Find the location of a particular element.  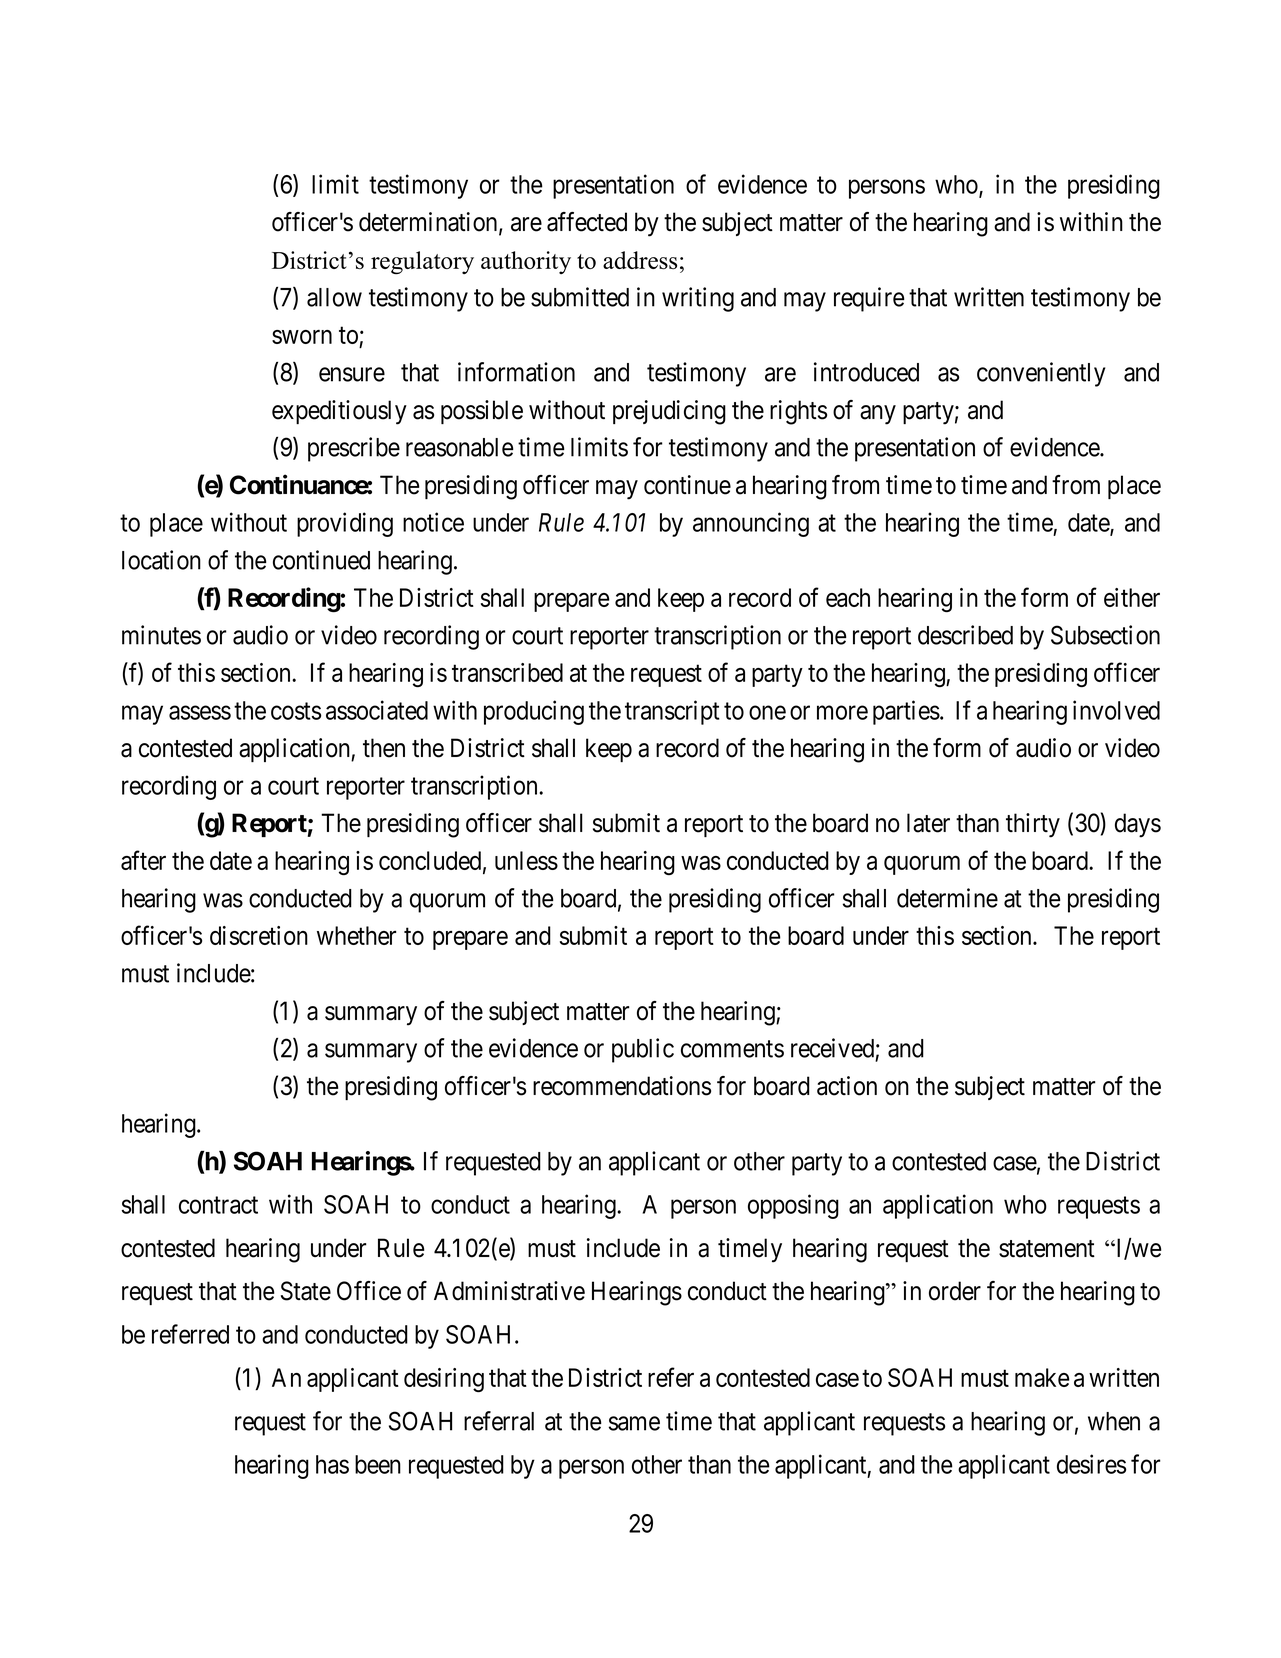

unless is located at coordinates (526, 860).
